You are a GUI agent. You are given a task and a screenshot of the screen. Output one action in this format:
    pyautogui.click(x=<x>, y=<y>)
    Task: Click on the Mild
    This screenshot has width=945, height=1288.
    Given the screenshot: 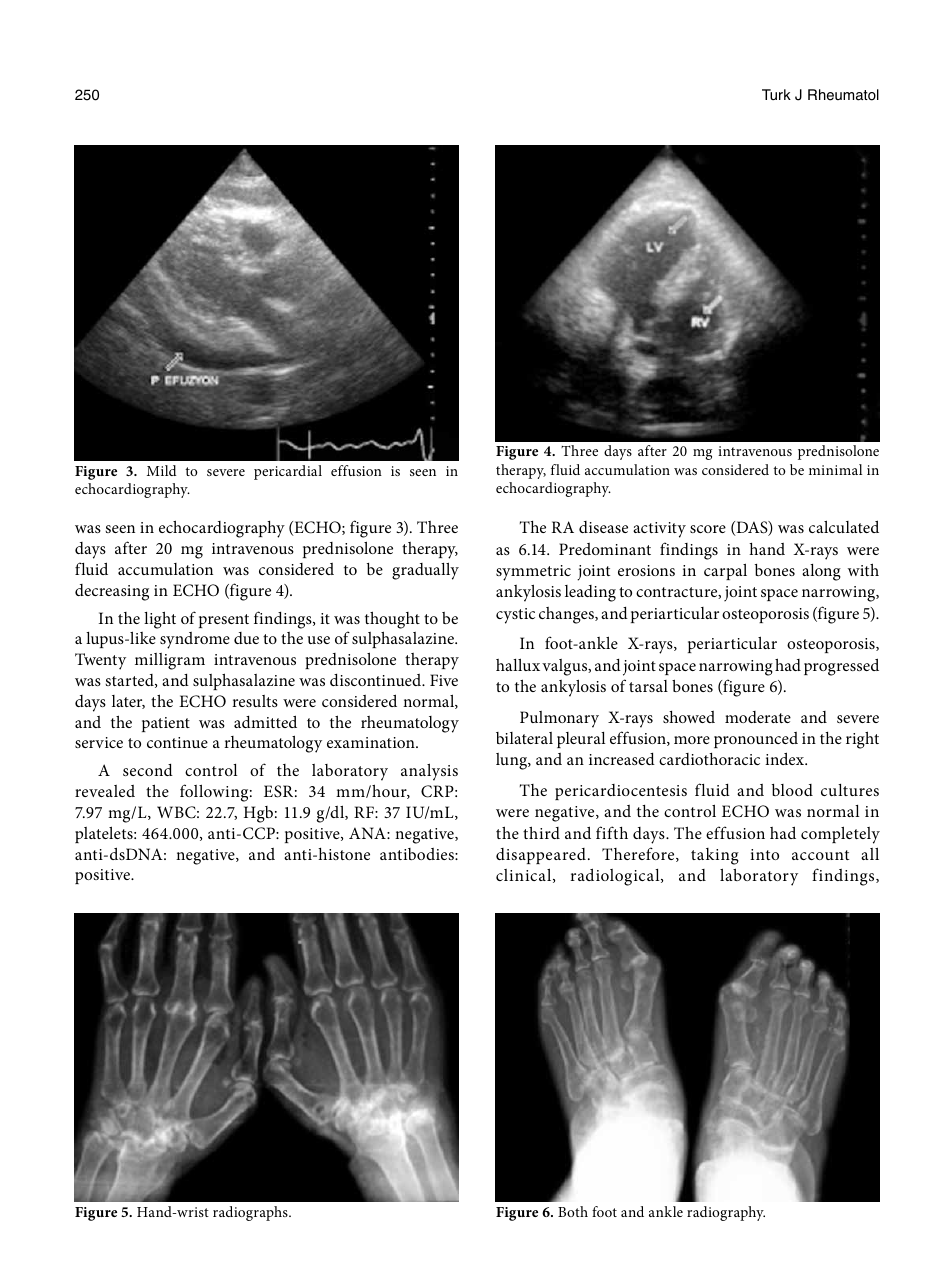 What is the action you would take?
    pyautogui.click(x=162, y=470)
